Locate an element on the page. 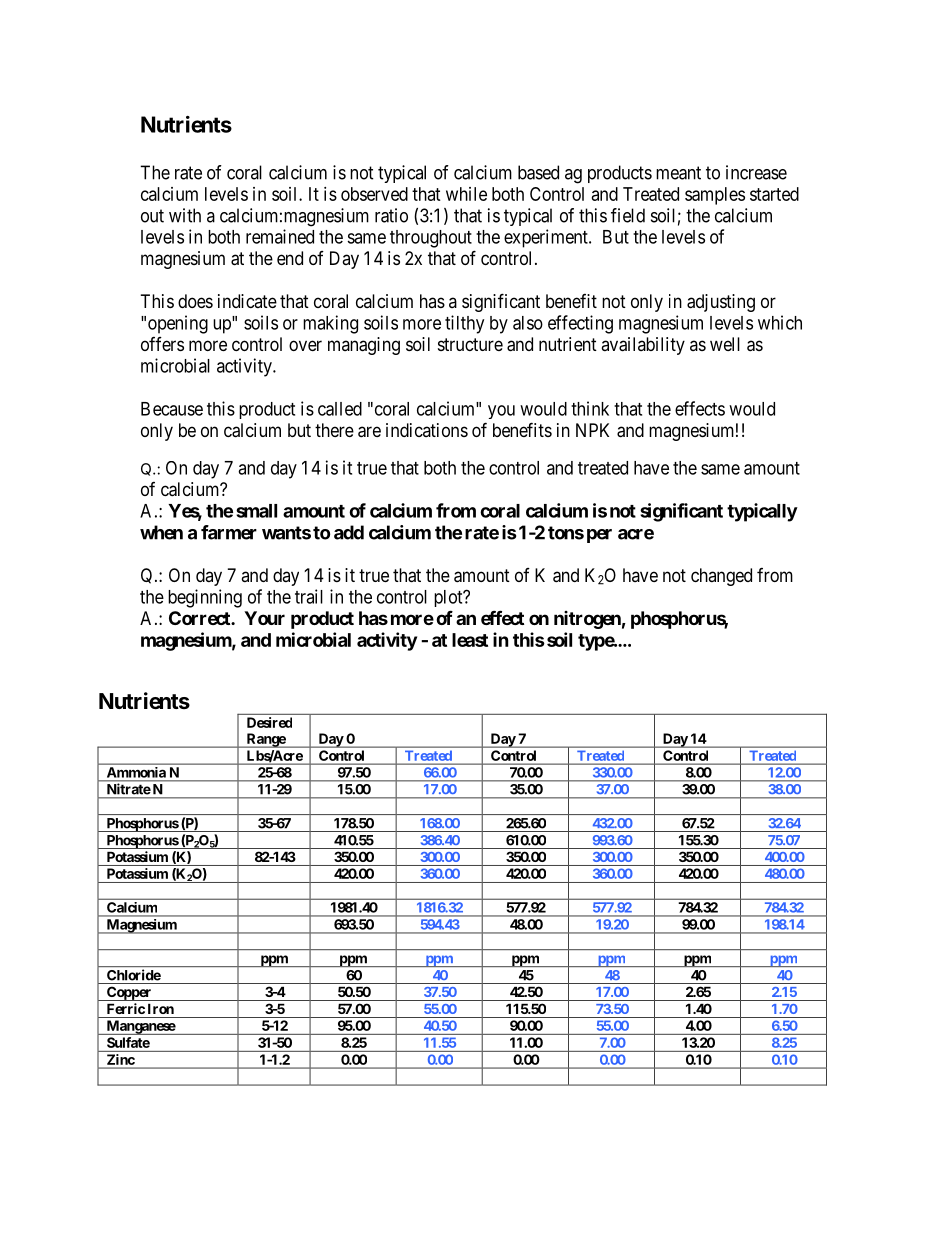  Range is located at coordinates (265, 740).
